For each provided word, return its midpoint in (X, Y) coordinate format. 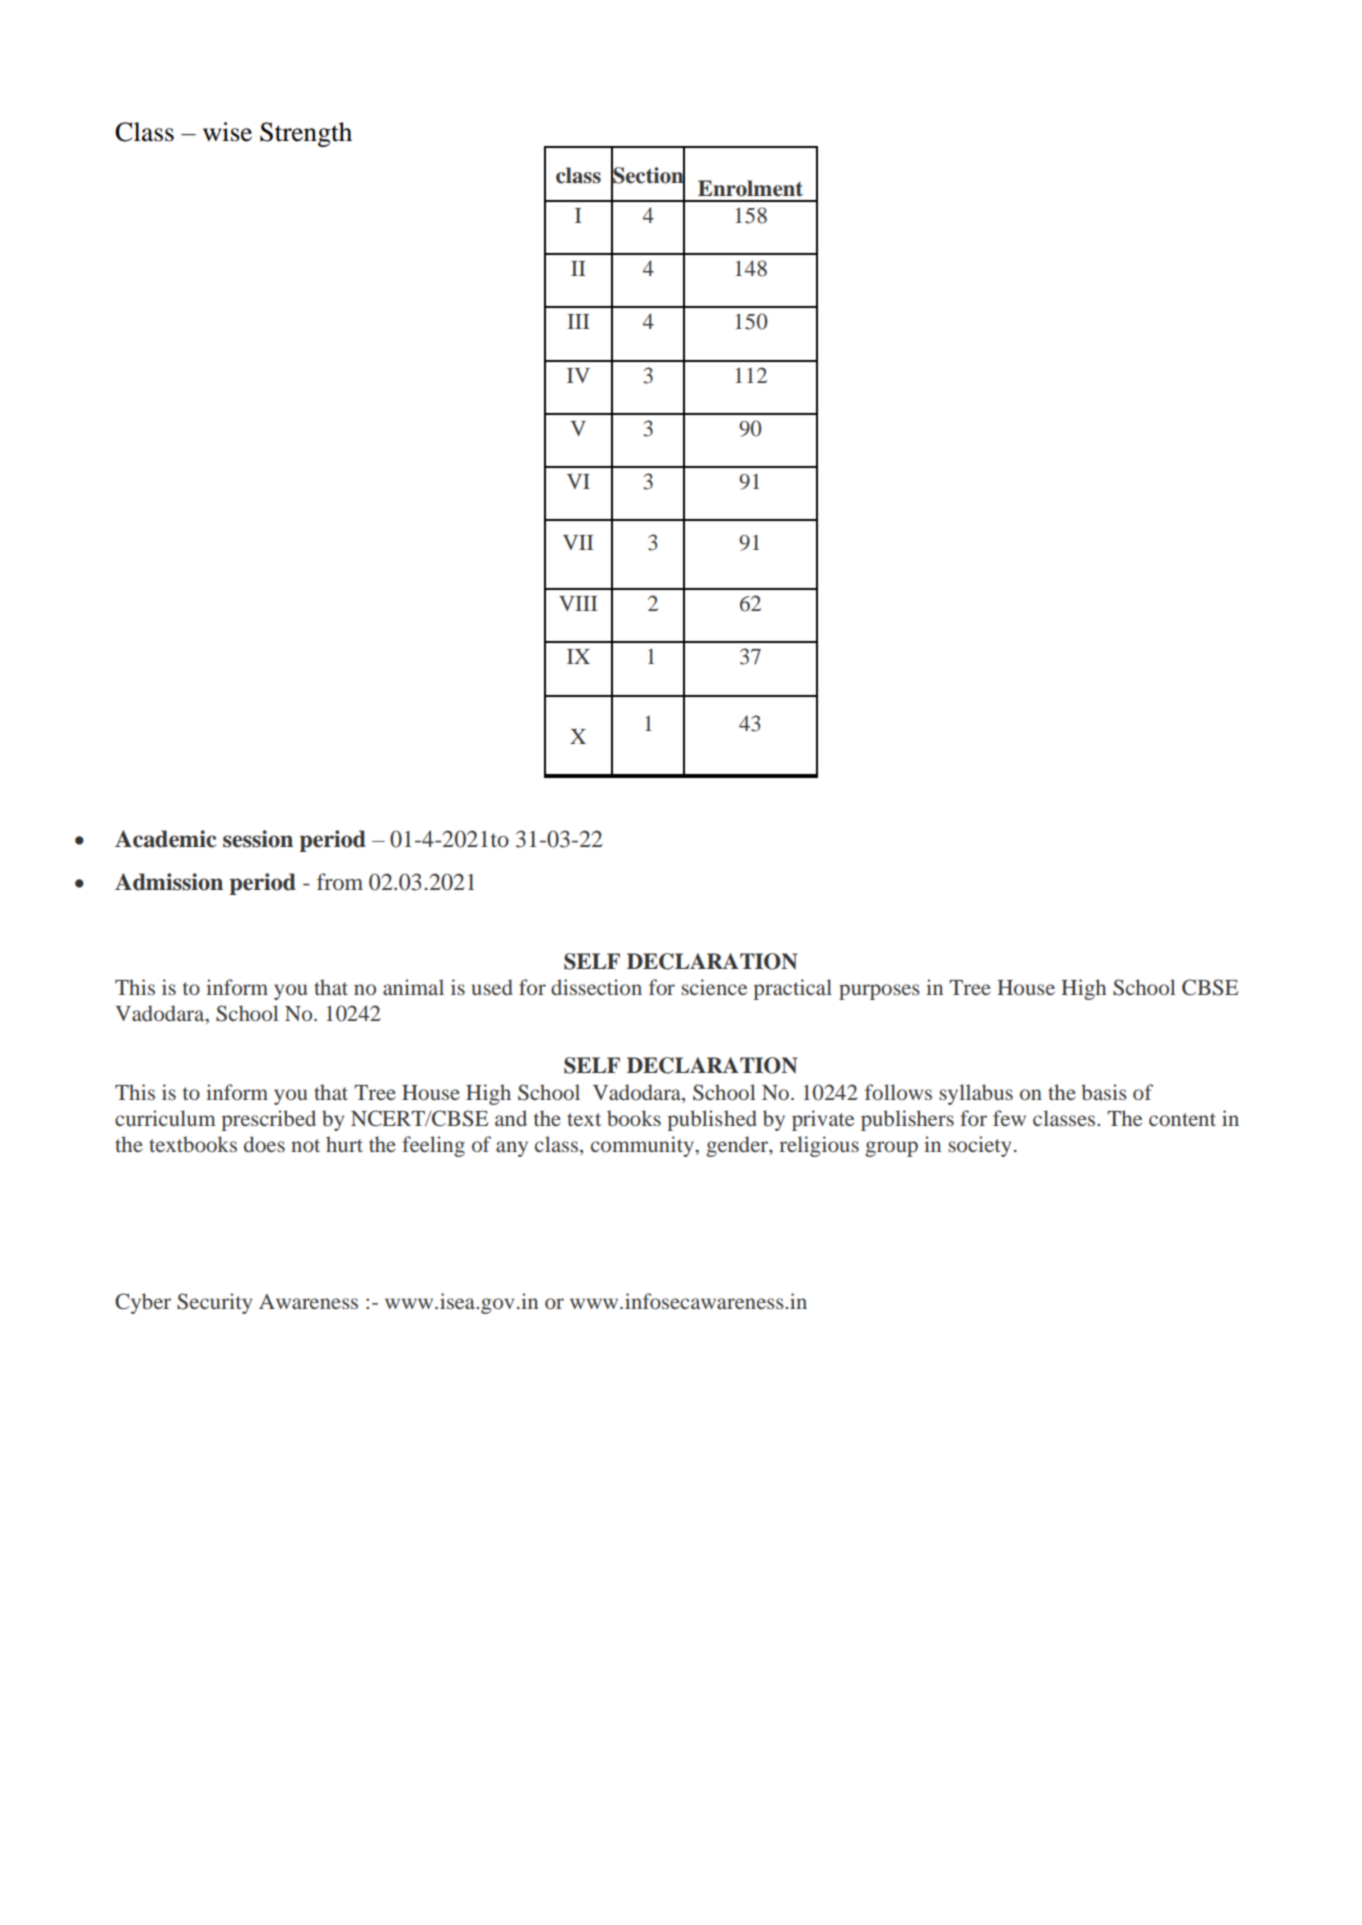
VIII (578, 603)
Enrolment (750, 188)
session (258, 839)
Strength (306, 134)
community (643, 1146)
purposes (879, 992)
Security (214, 1303)
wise (227, 132)
